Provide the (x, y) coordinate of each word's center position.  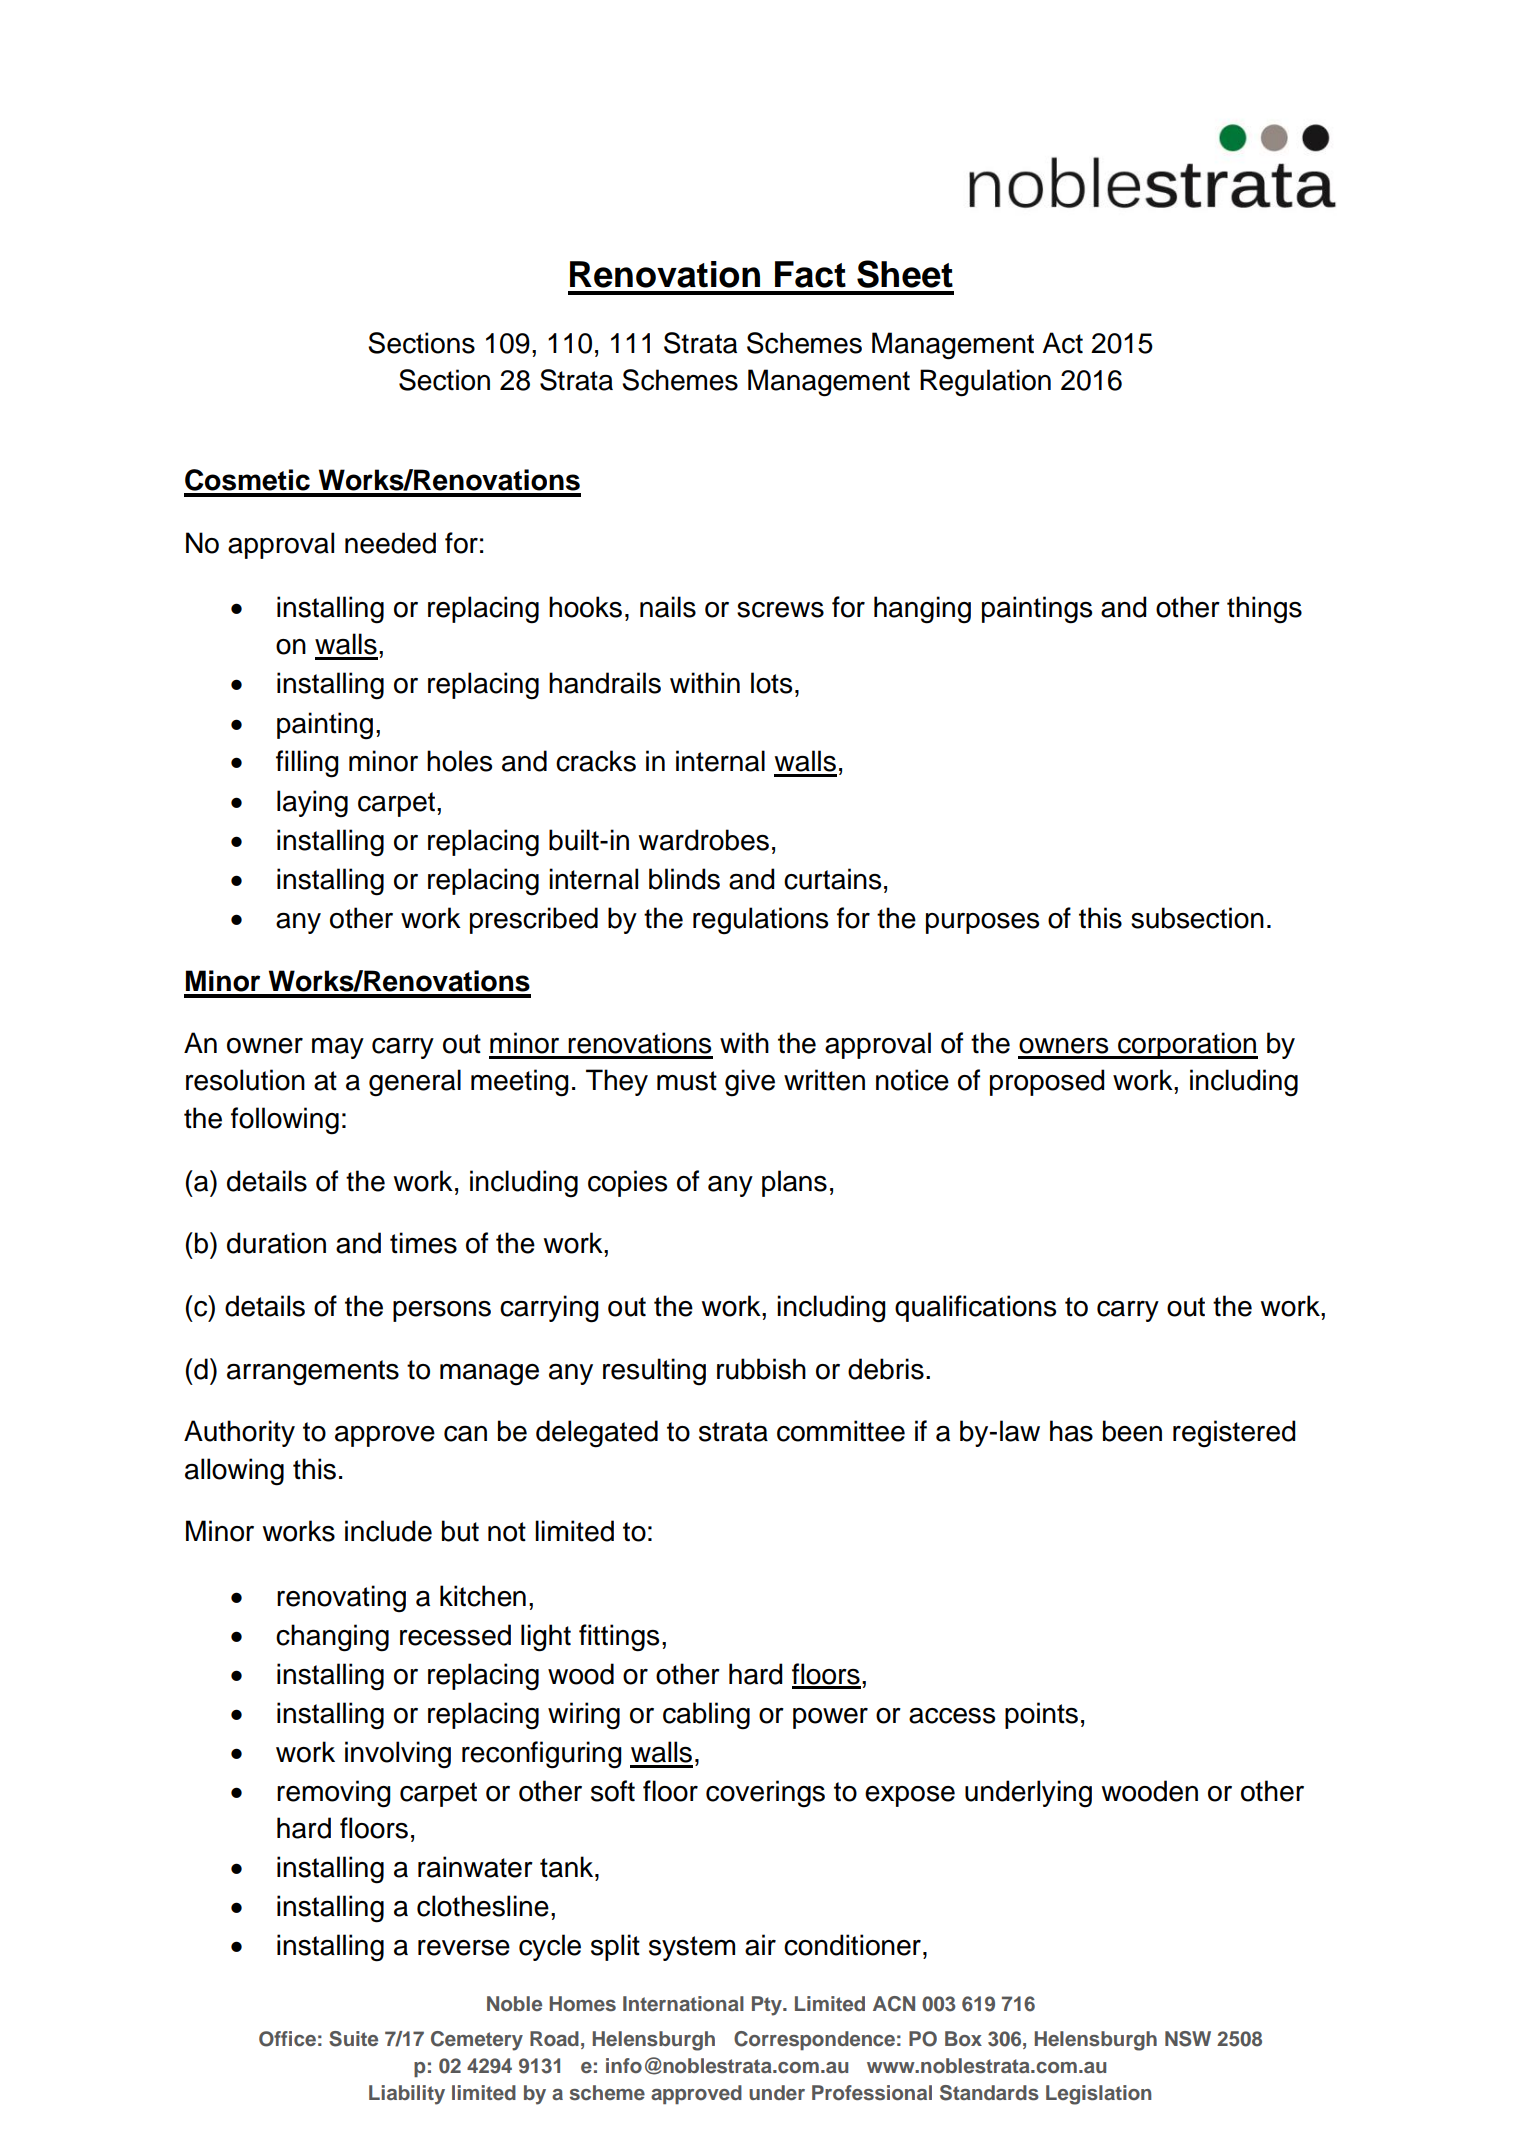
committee (841, 1431)
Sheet (905, 274)
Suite (353, 2039)
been (1132, 1431)
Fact (810, 274)
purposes (982, 923)
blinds (684, 879)
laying (312, 804)
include (388, 1531)
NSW (1188, 2039)
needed (390, 543)
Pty (768, 2006)
